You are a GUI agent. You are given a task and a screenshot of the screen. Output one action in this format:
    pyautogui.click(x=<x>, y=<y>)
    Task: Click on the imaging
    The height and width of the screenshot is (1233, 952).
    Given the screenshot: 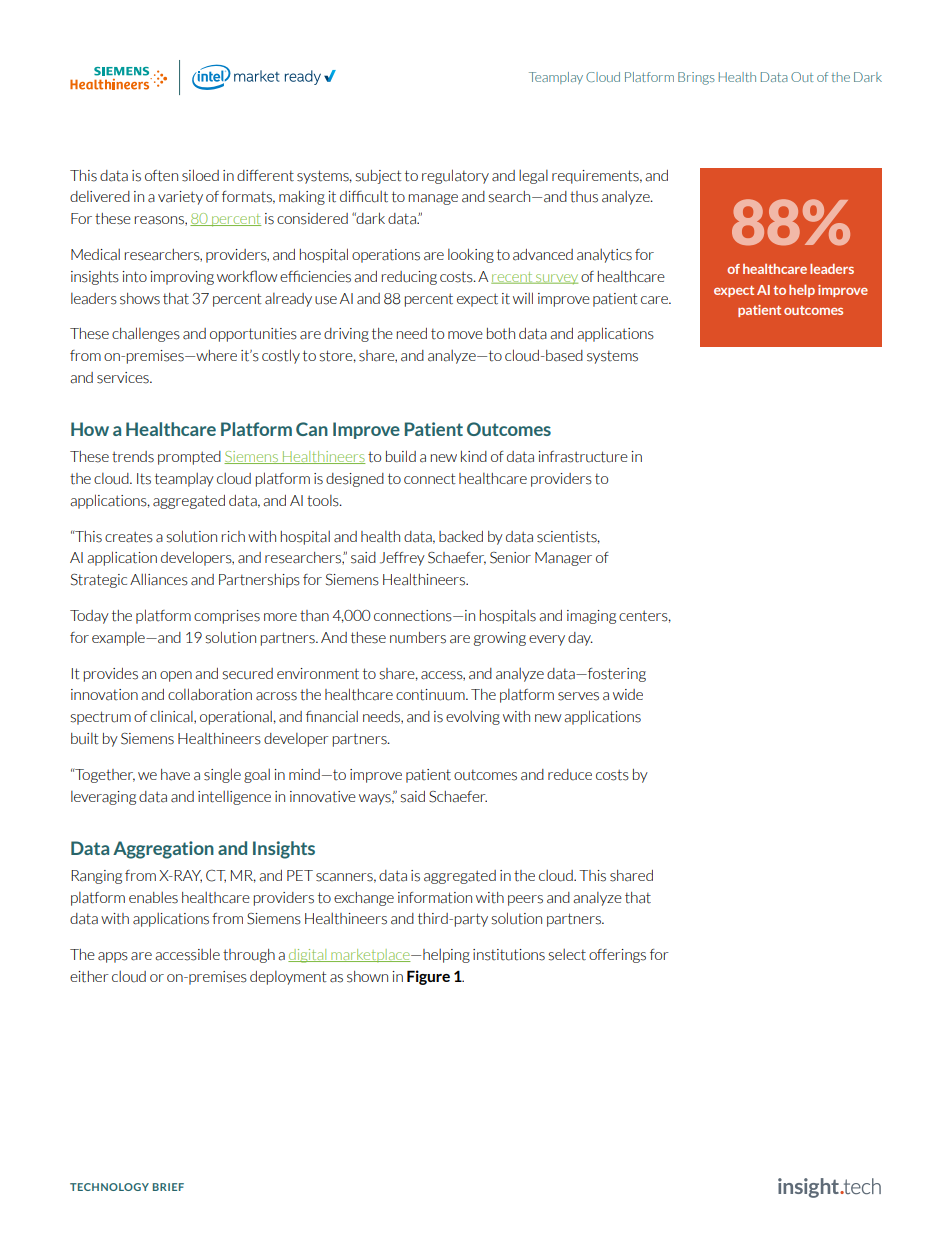 What is the action you would take?
    pyautogui.click(x=591, y=617)
